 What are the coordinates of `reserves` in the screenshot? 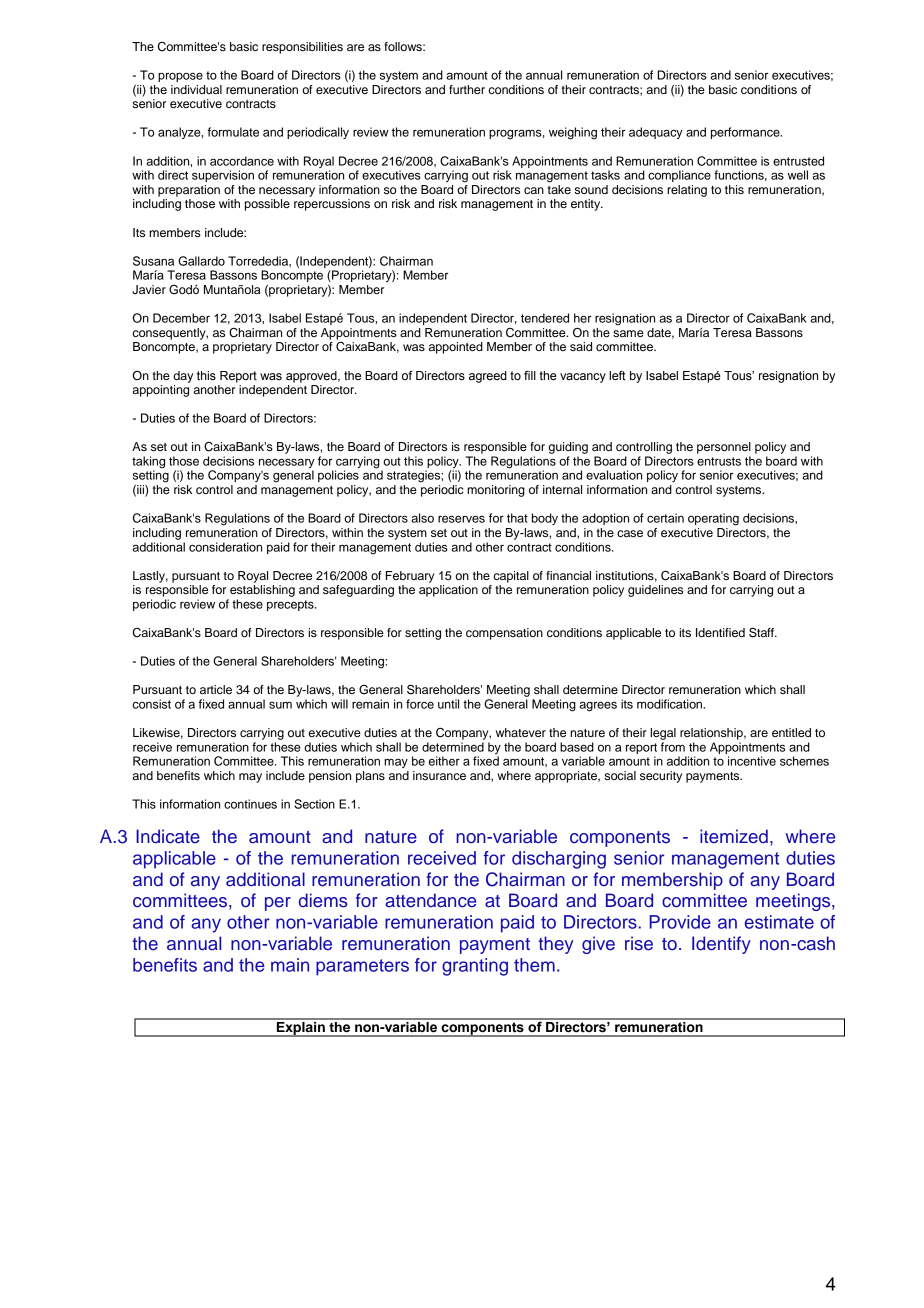 It's located at (461, 519).
